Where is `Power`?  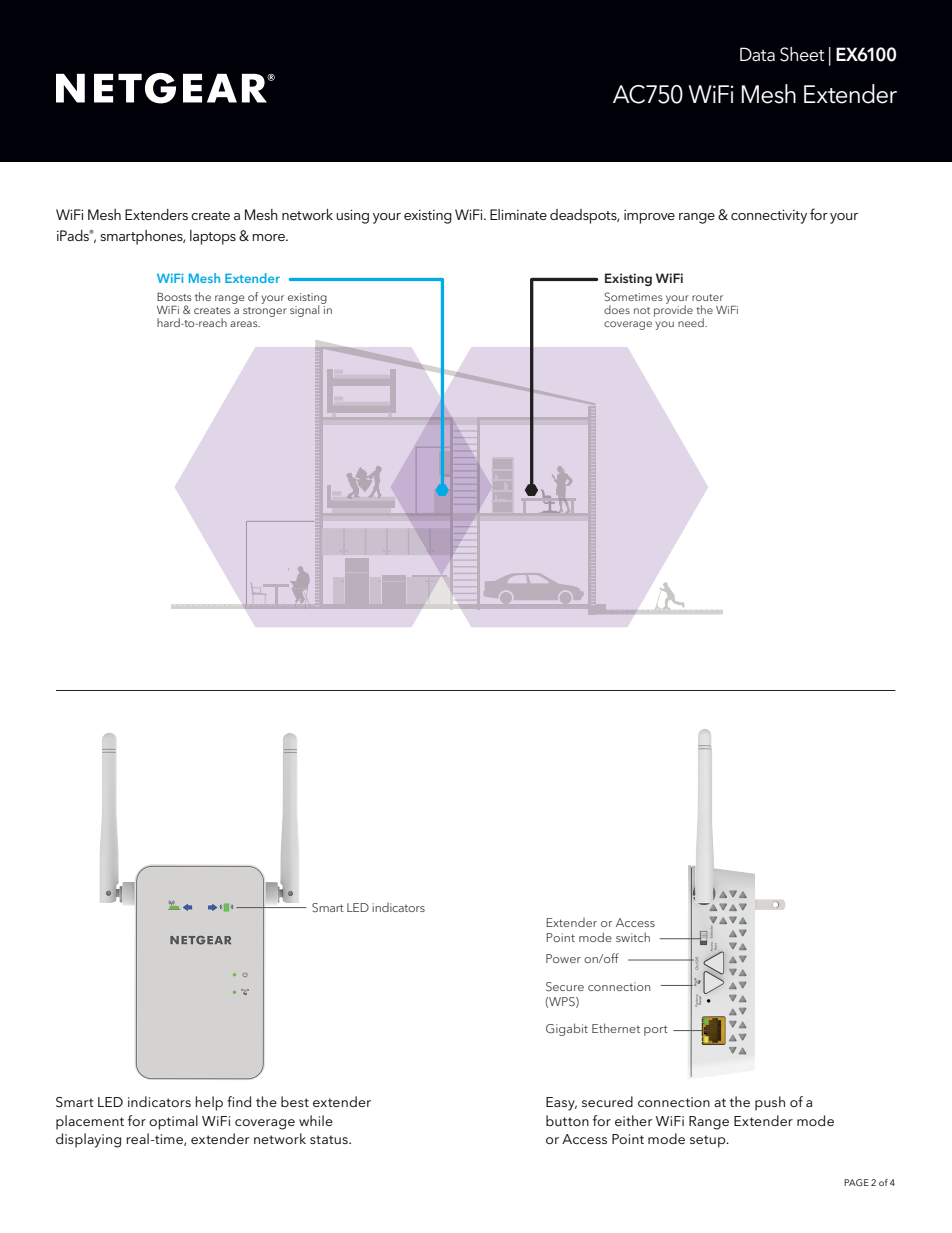 Power is located at coordinates (563, 958).
